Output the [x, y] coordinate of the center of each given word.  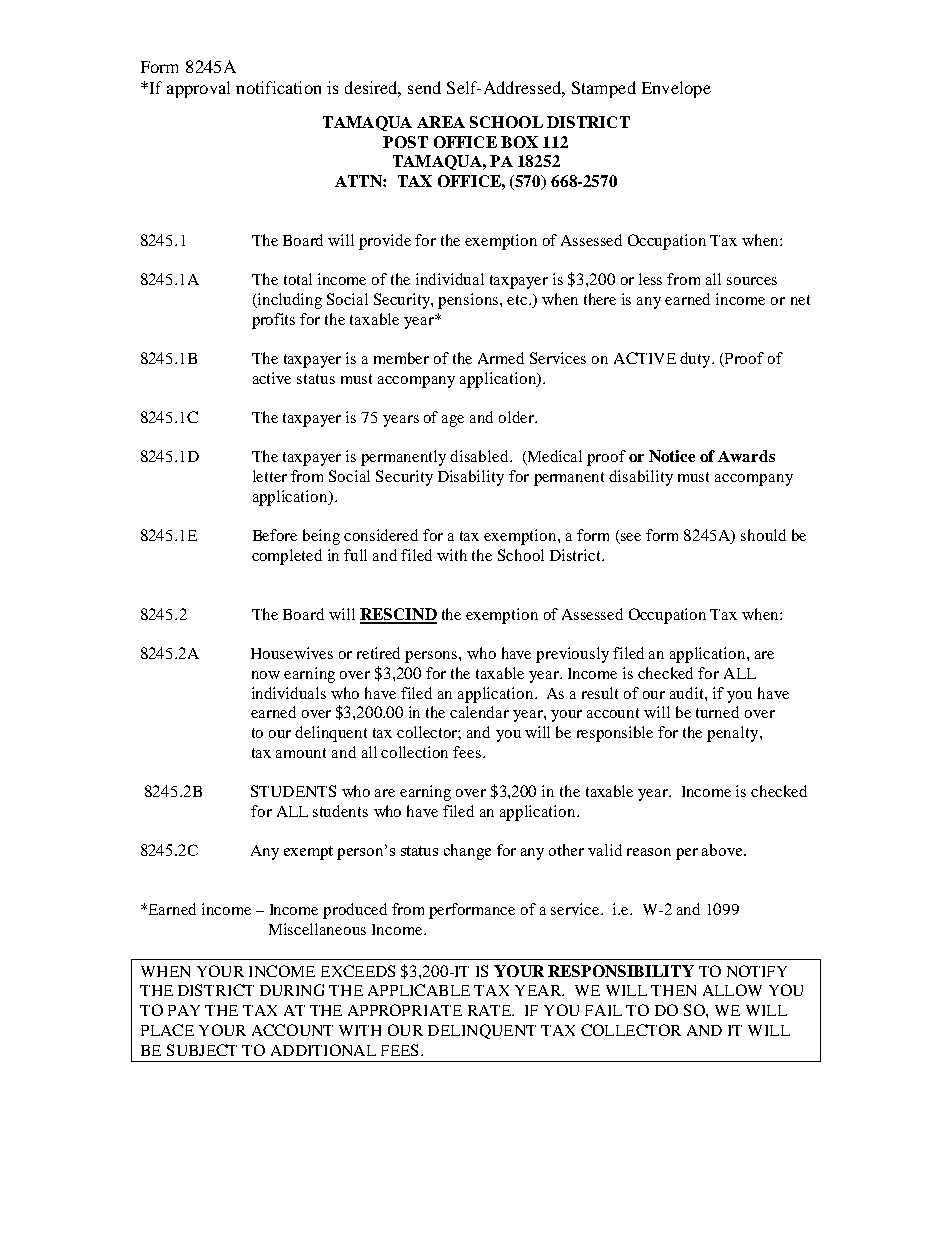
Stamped [604, 89]
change [467, 852]
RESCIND [398, 615]
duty [696, 360]
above [723, 850]
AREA [441, 122]
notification [278, 87]
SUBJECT [202, 1050]
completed [287, 557]
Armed [501, 358]
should [763, 535]
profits [273, 321]
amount [301, 753]
